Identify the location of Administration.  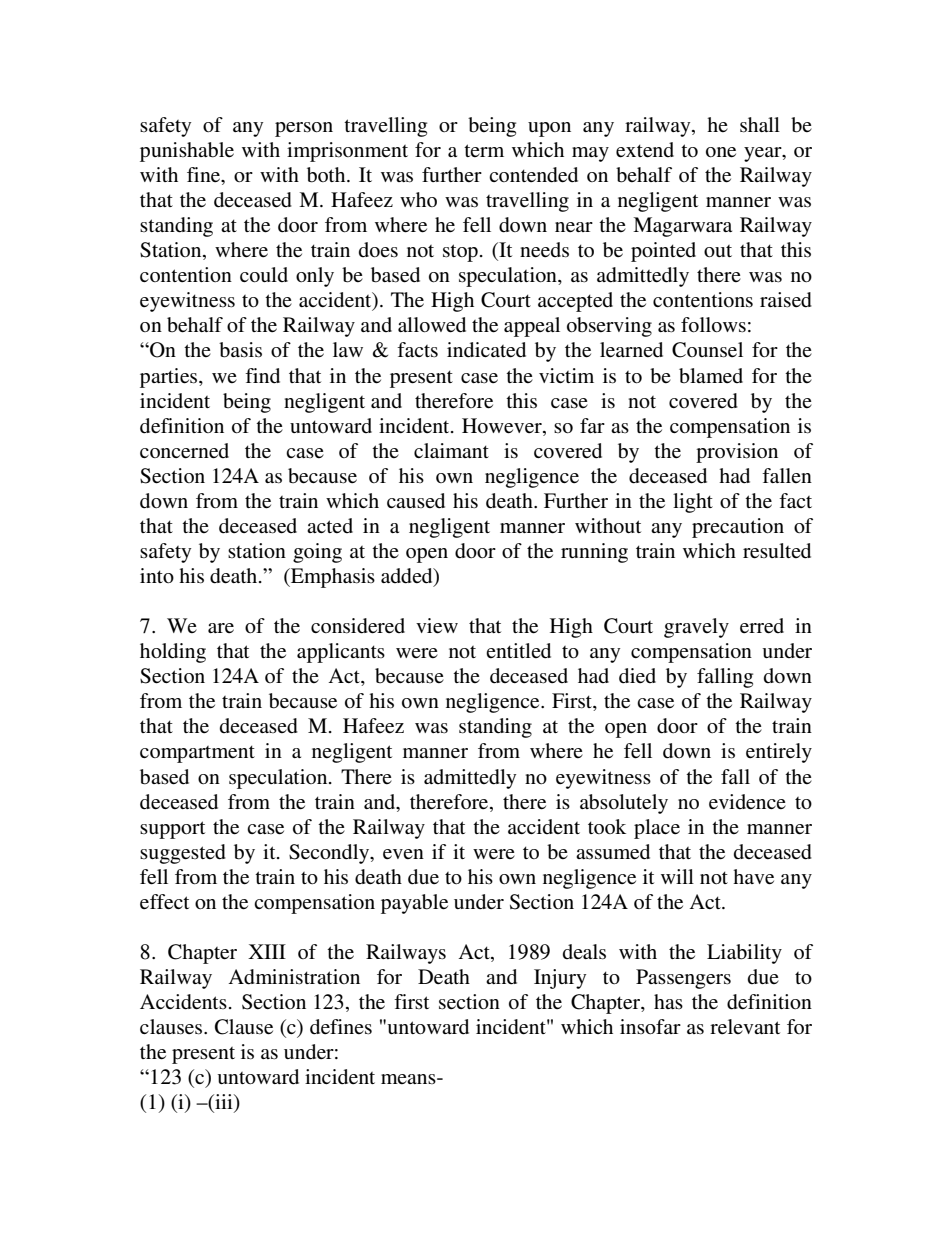
(294, 977).
